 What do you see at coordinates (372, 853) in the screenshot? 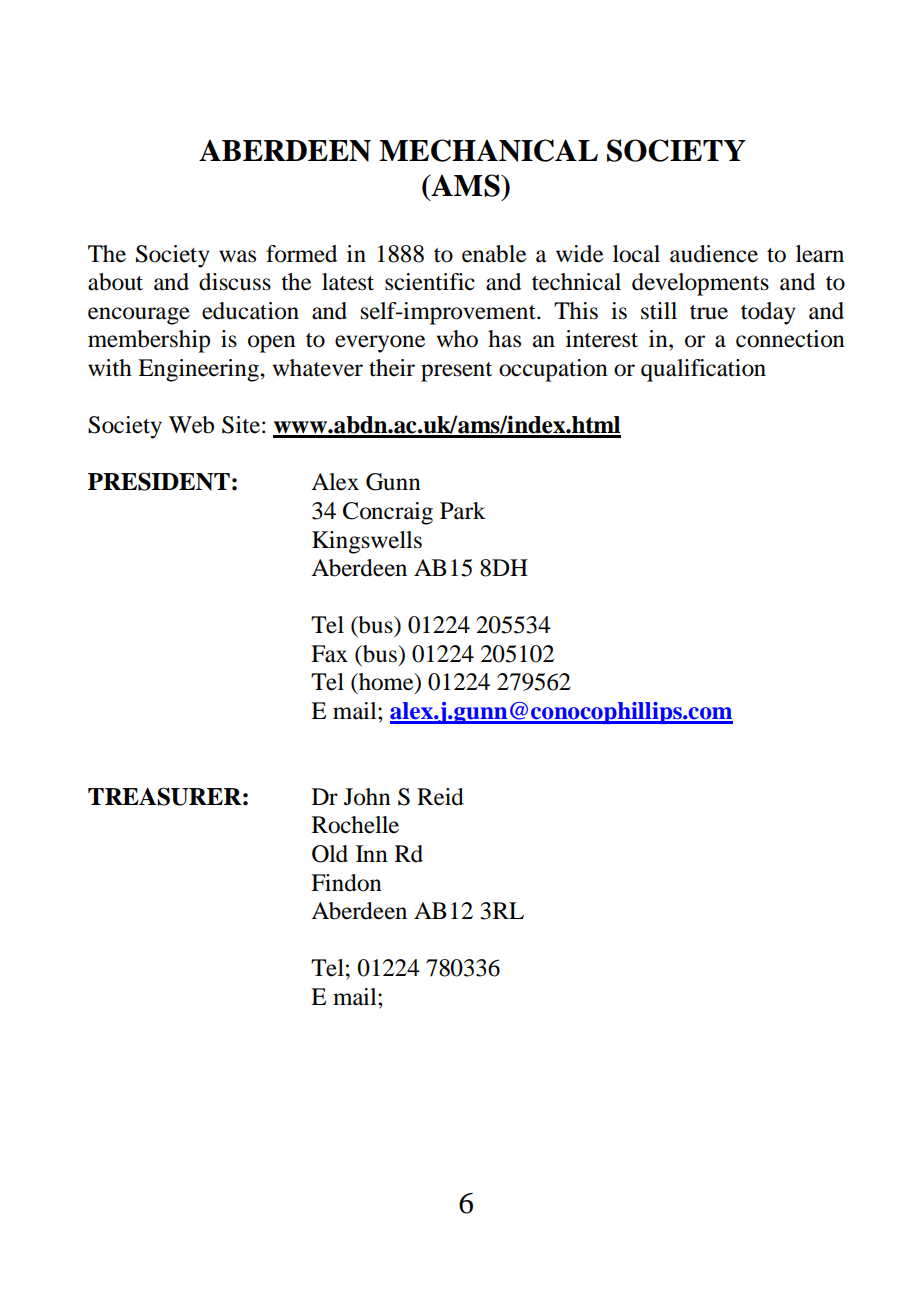
I see `Inn` at bounding box center [372, 853].
